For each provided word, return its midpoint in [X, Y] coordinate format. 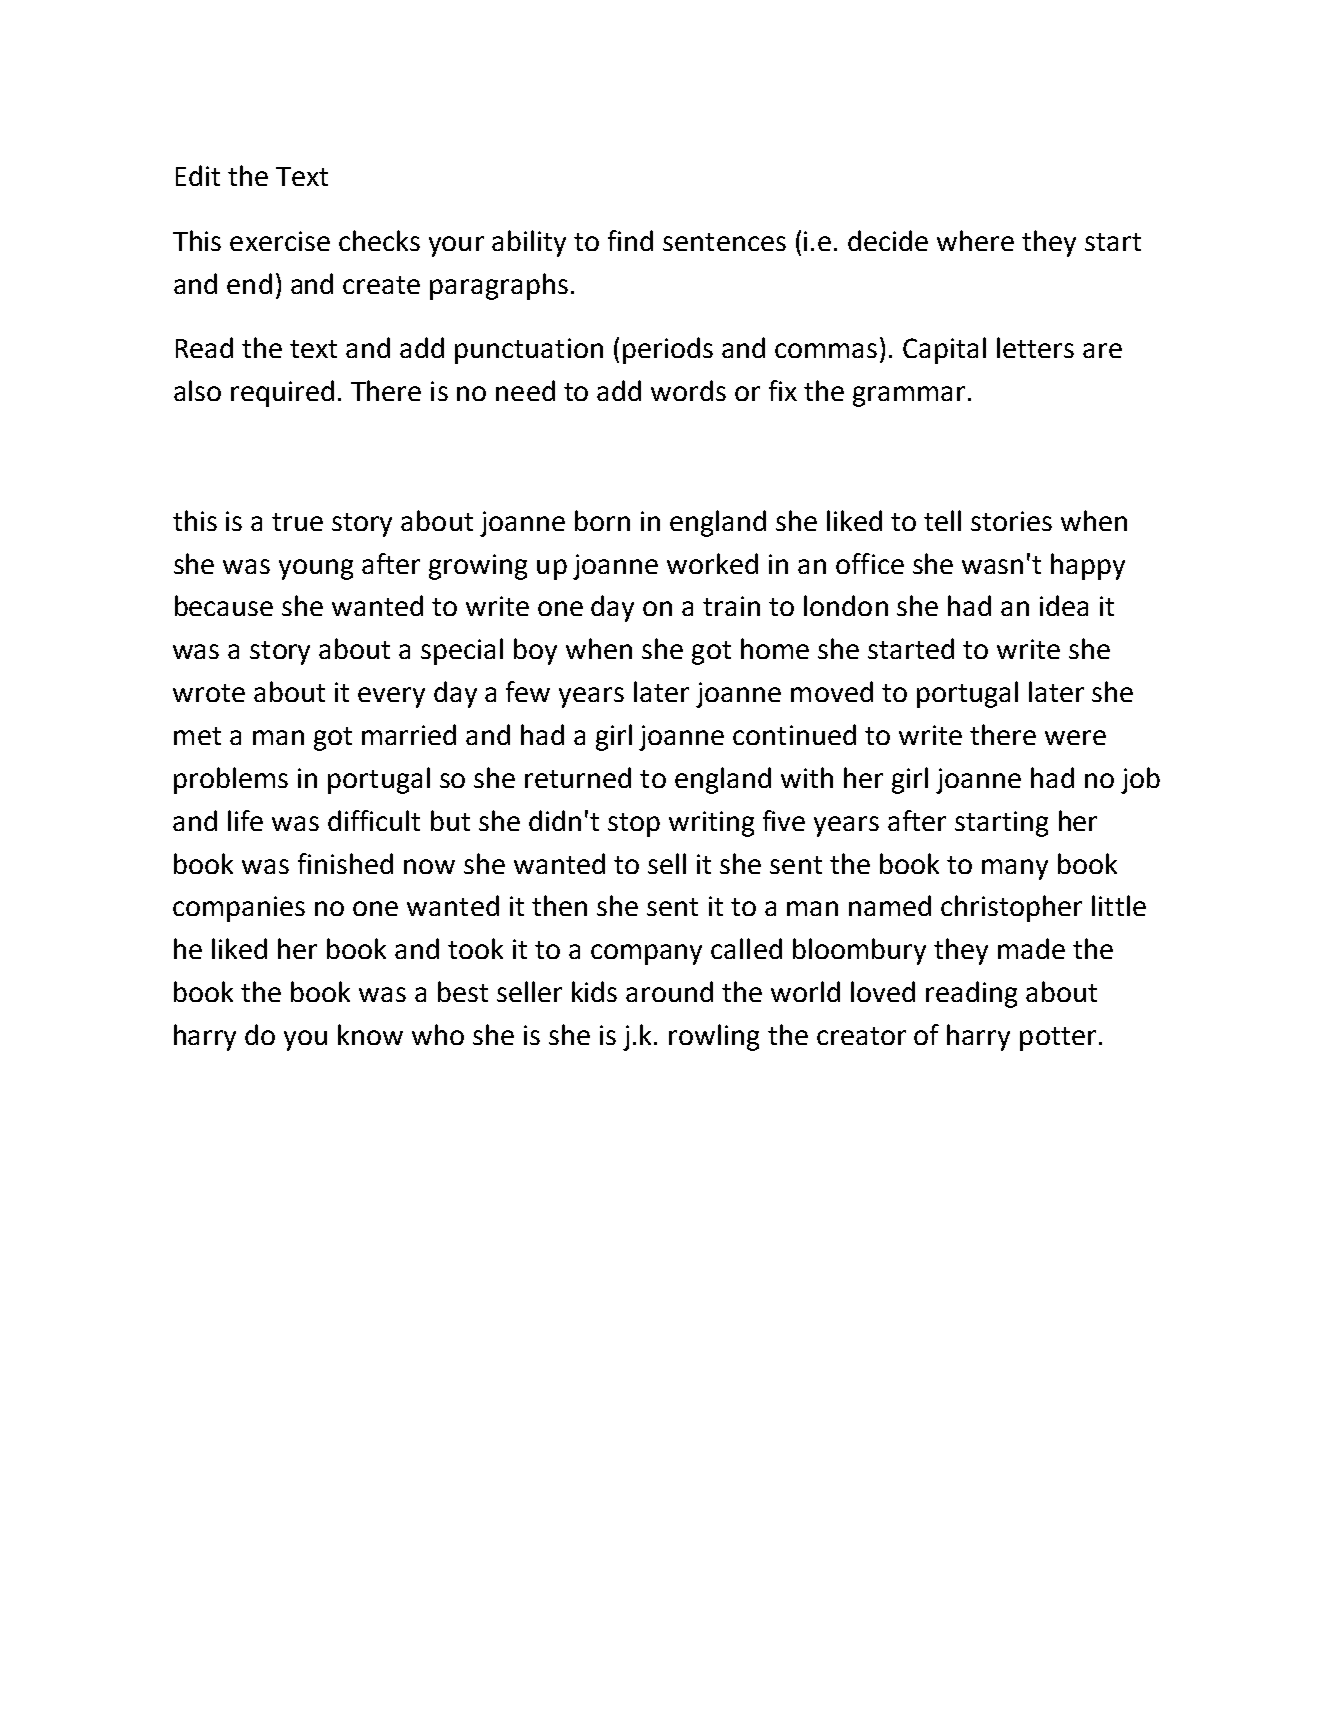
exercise [280, 241]
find [630, 240]
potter [1058, 1039]
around [669, 991]
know [370, 1034]
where [975, 240]
